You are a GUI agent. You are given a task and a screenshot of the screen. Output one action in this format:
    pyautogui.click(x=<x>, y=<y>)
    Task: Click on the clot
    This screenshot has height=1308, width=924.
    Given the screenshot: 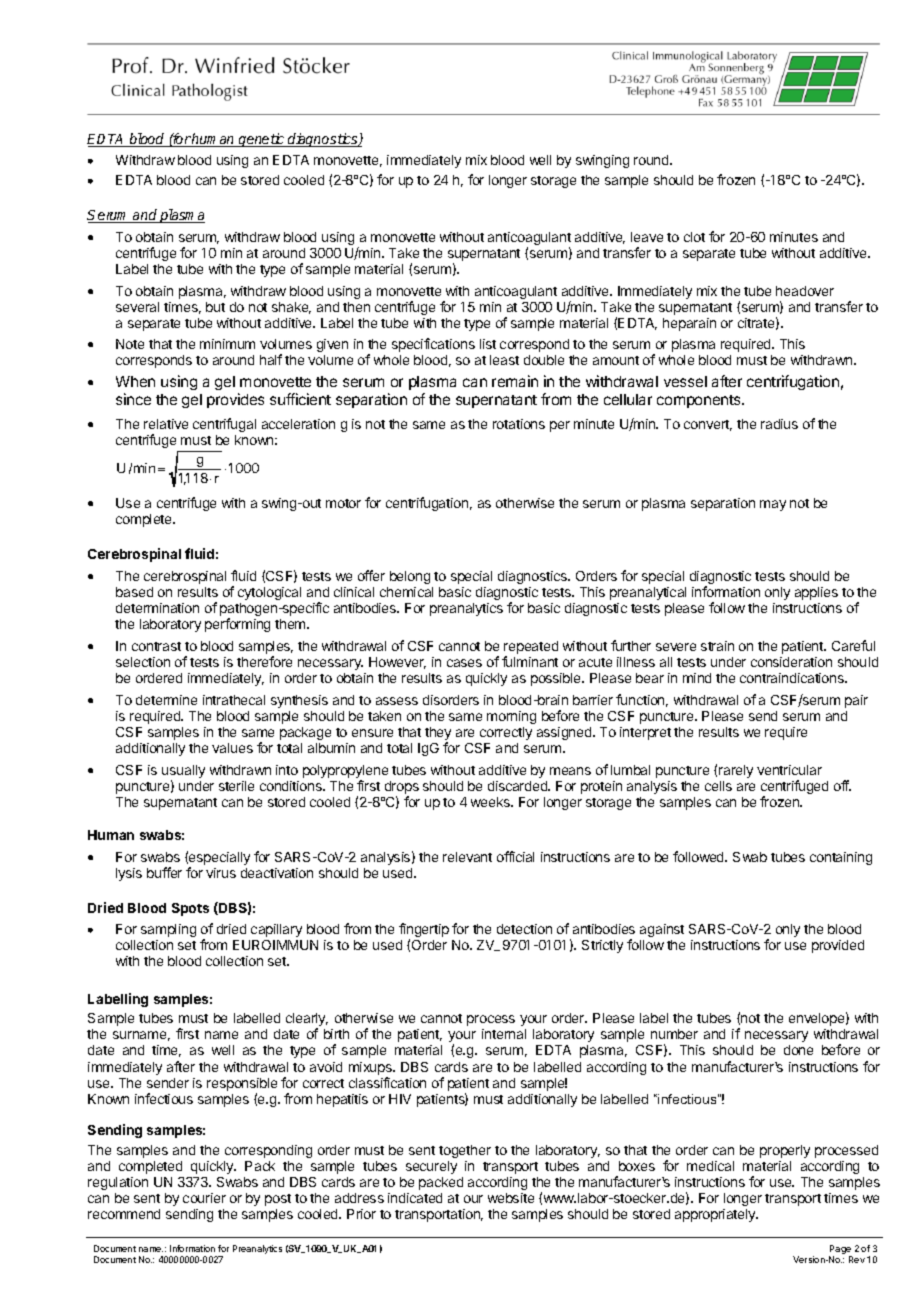 What is the action you would take?
    pyautogui.click(x=694, y=237)
